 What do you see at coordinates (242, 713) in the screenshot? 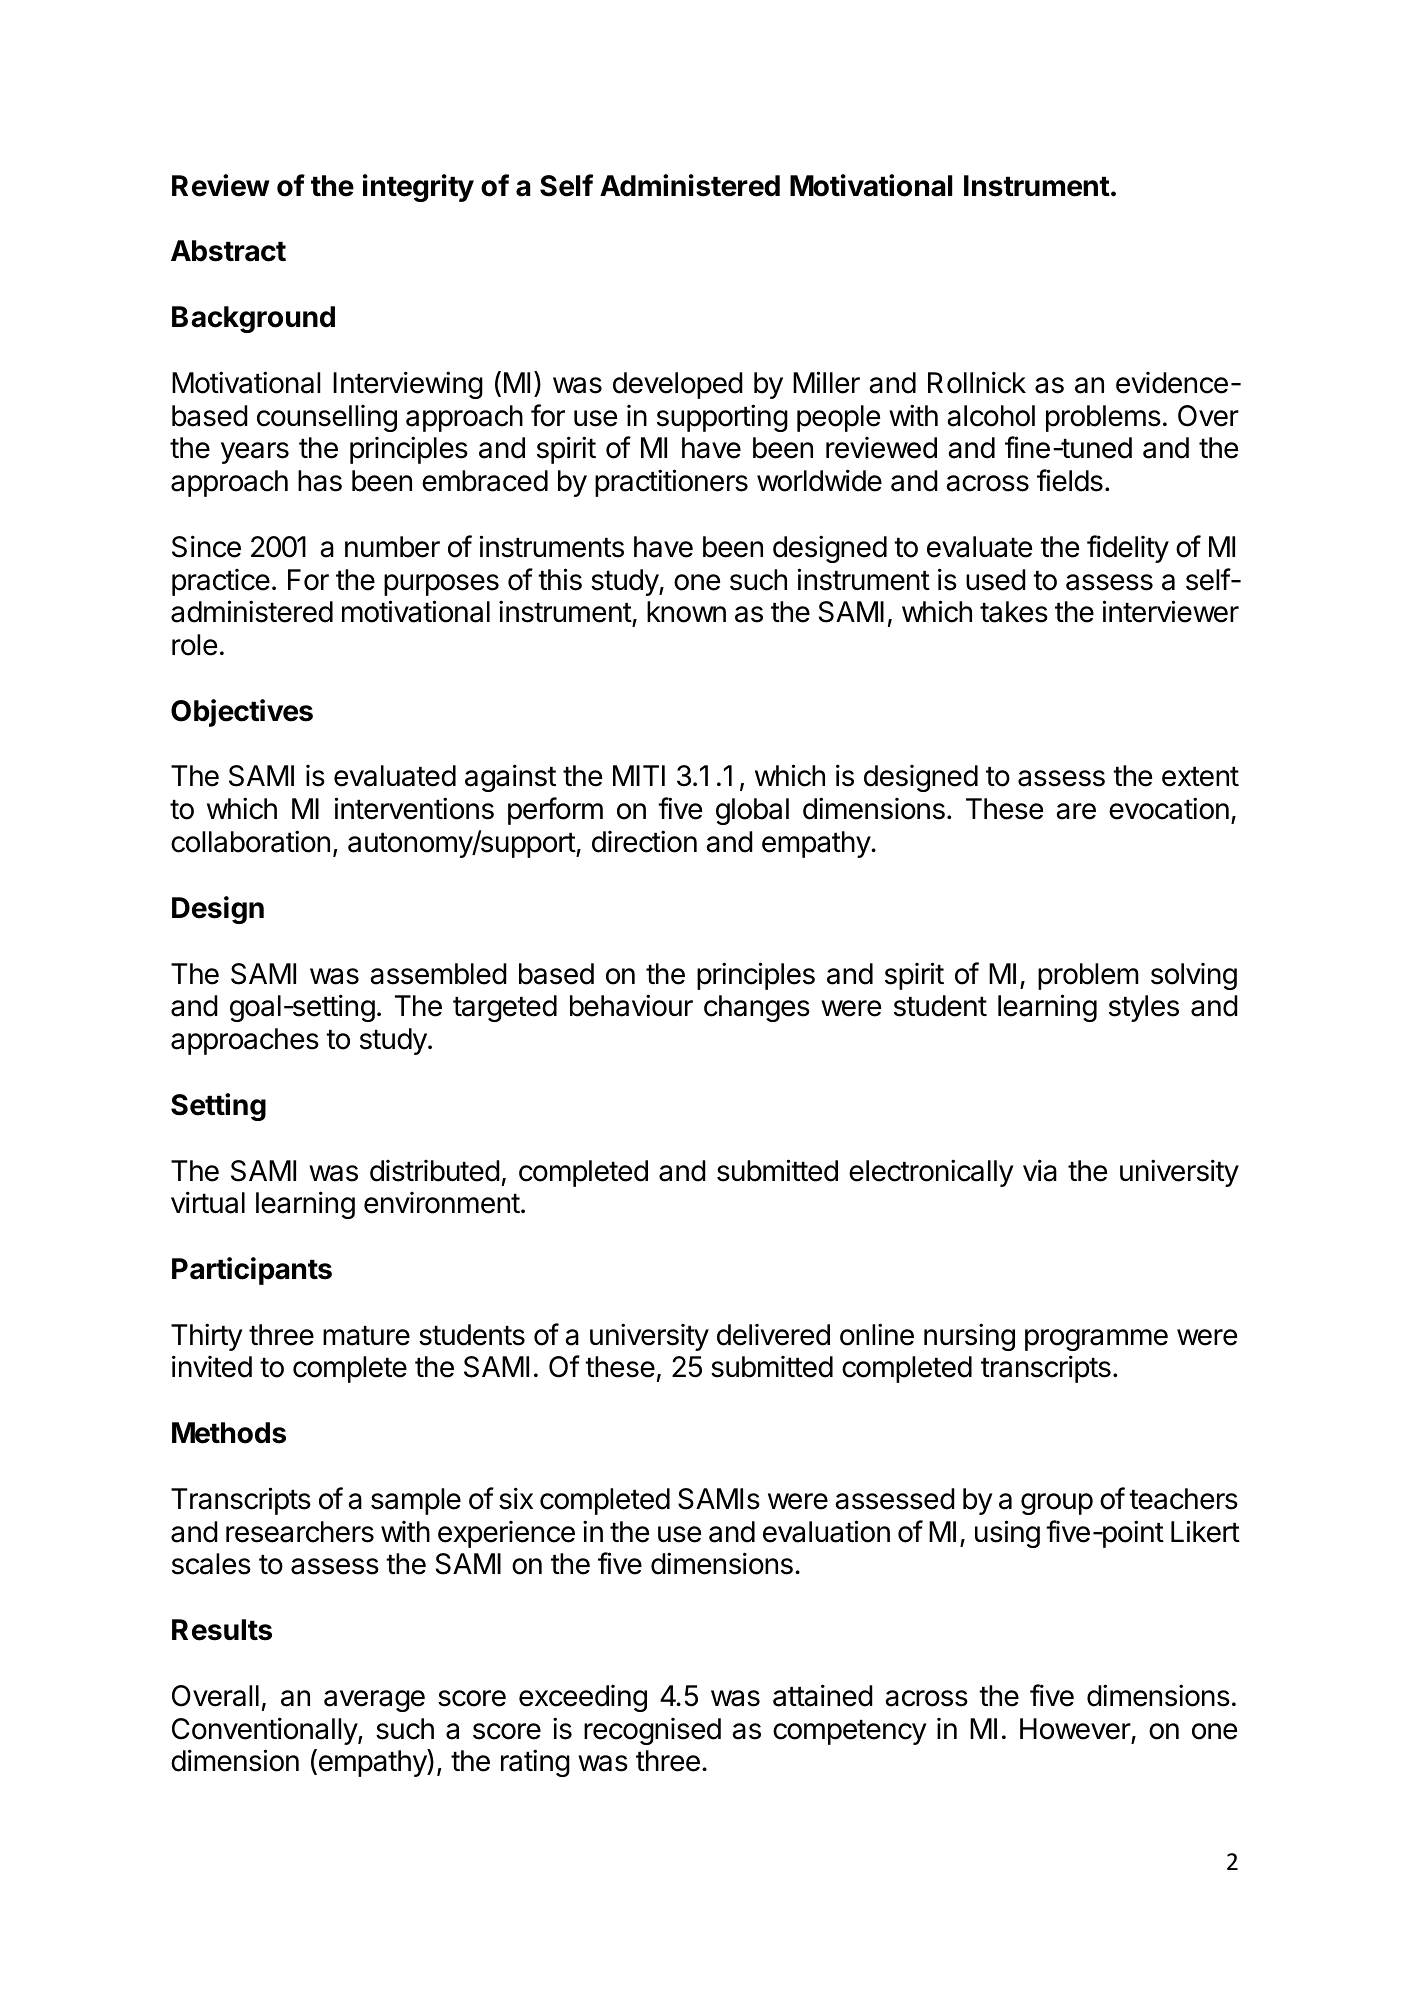
I see `Objectives` at bounding box center [242, 713].
